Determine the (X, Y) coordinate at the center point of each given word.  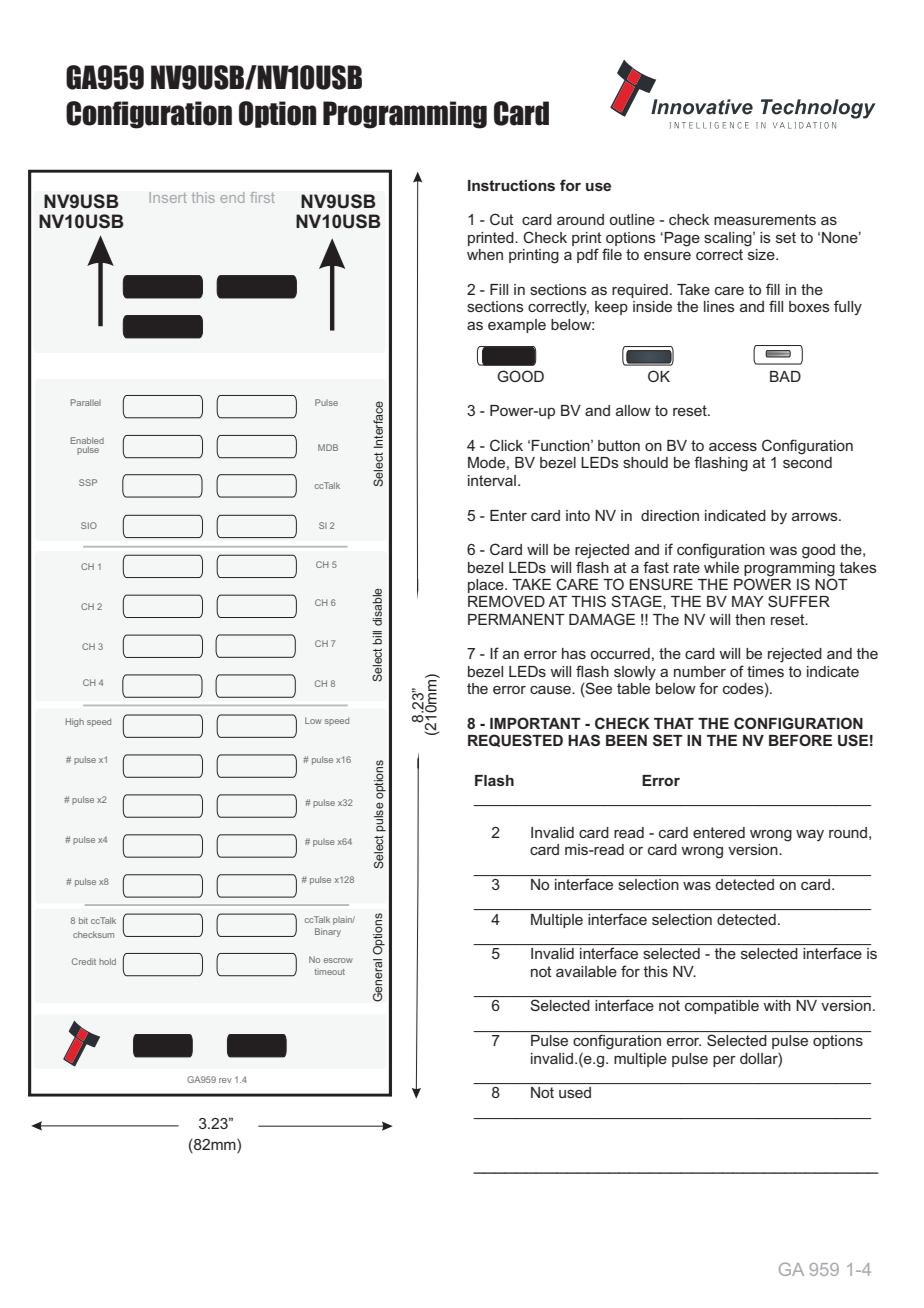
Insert (168, 197)
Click (506, 445)
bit (83, 920)
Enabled (87, 440)
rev (225, 1080)
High (75, 722)
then (750, 619)
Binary (328, 932)
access (733, 446)
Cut (502, 219)
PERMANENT (516, 619)
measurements (765, 219)
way (810, 835)
